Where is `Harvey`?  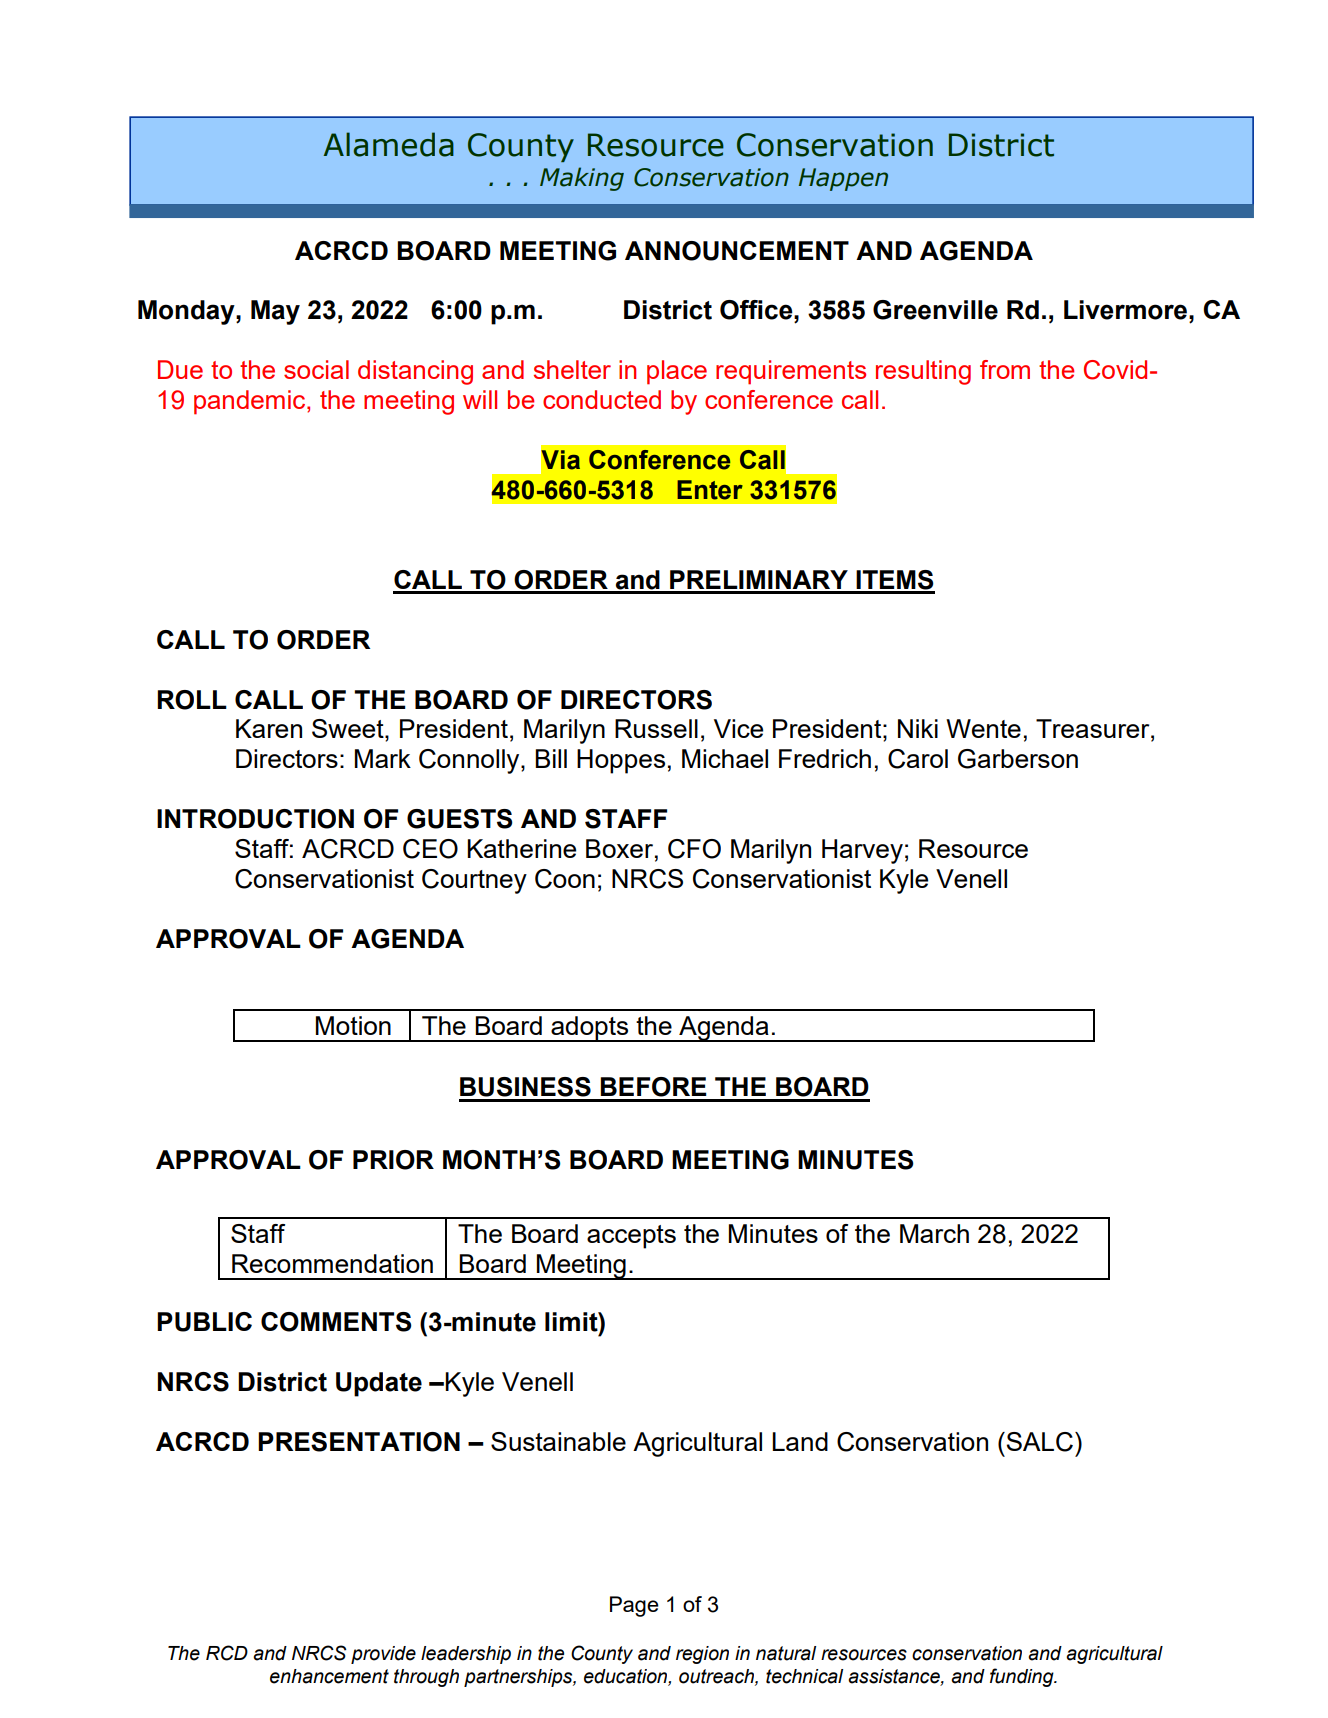 Harvey is located at coordinates (862, 851).
